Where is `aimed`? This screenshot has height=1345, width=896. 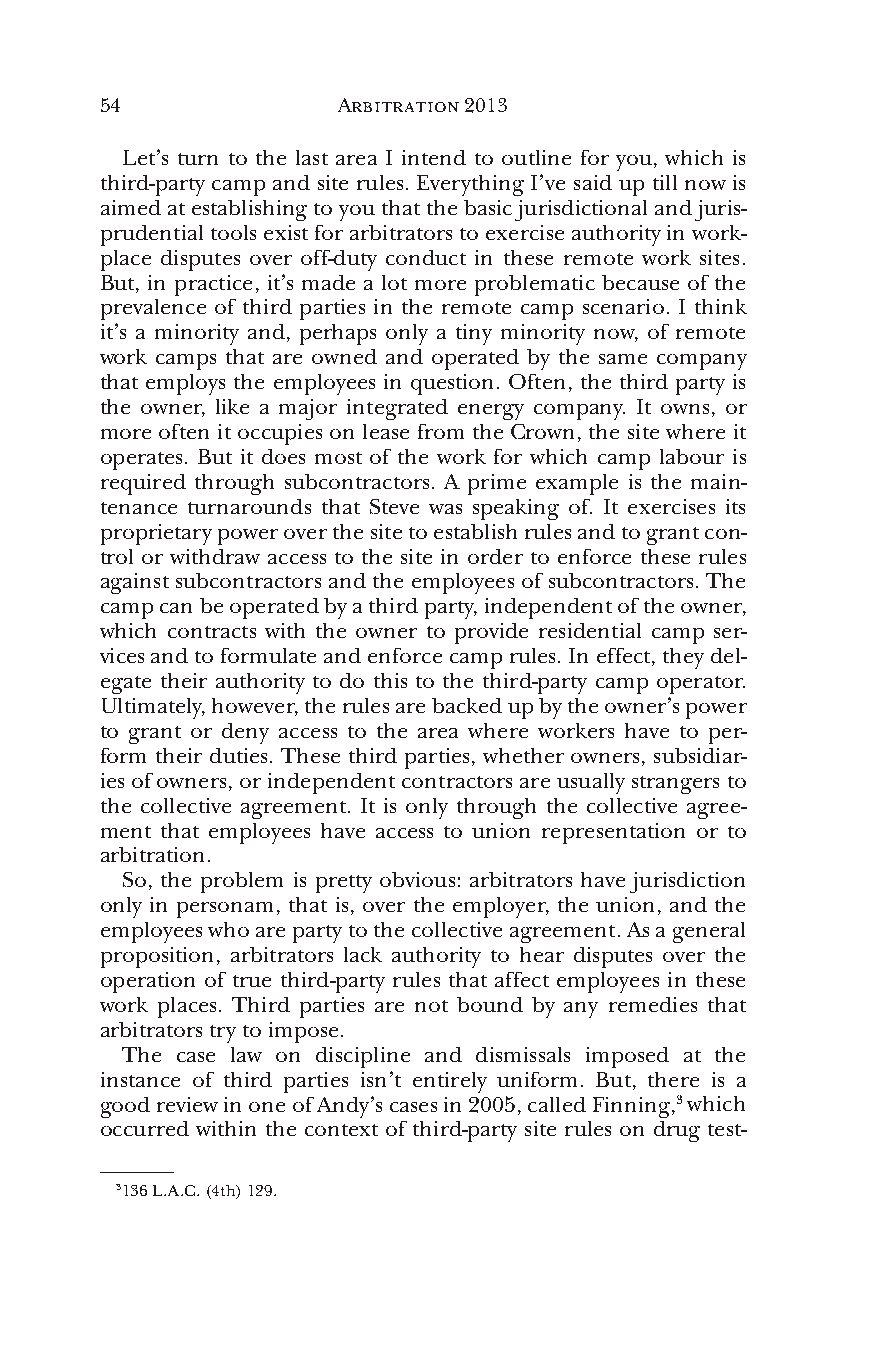
aimed is located at coordinates (131, 207).
